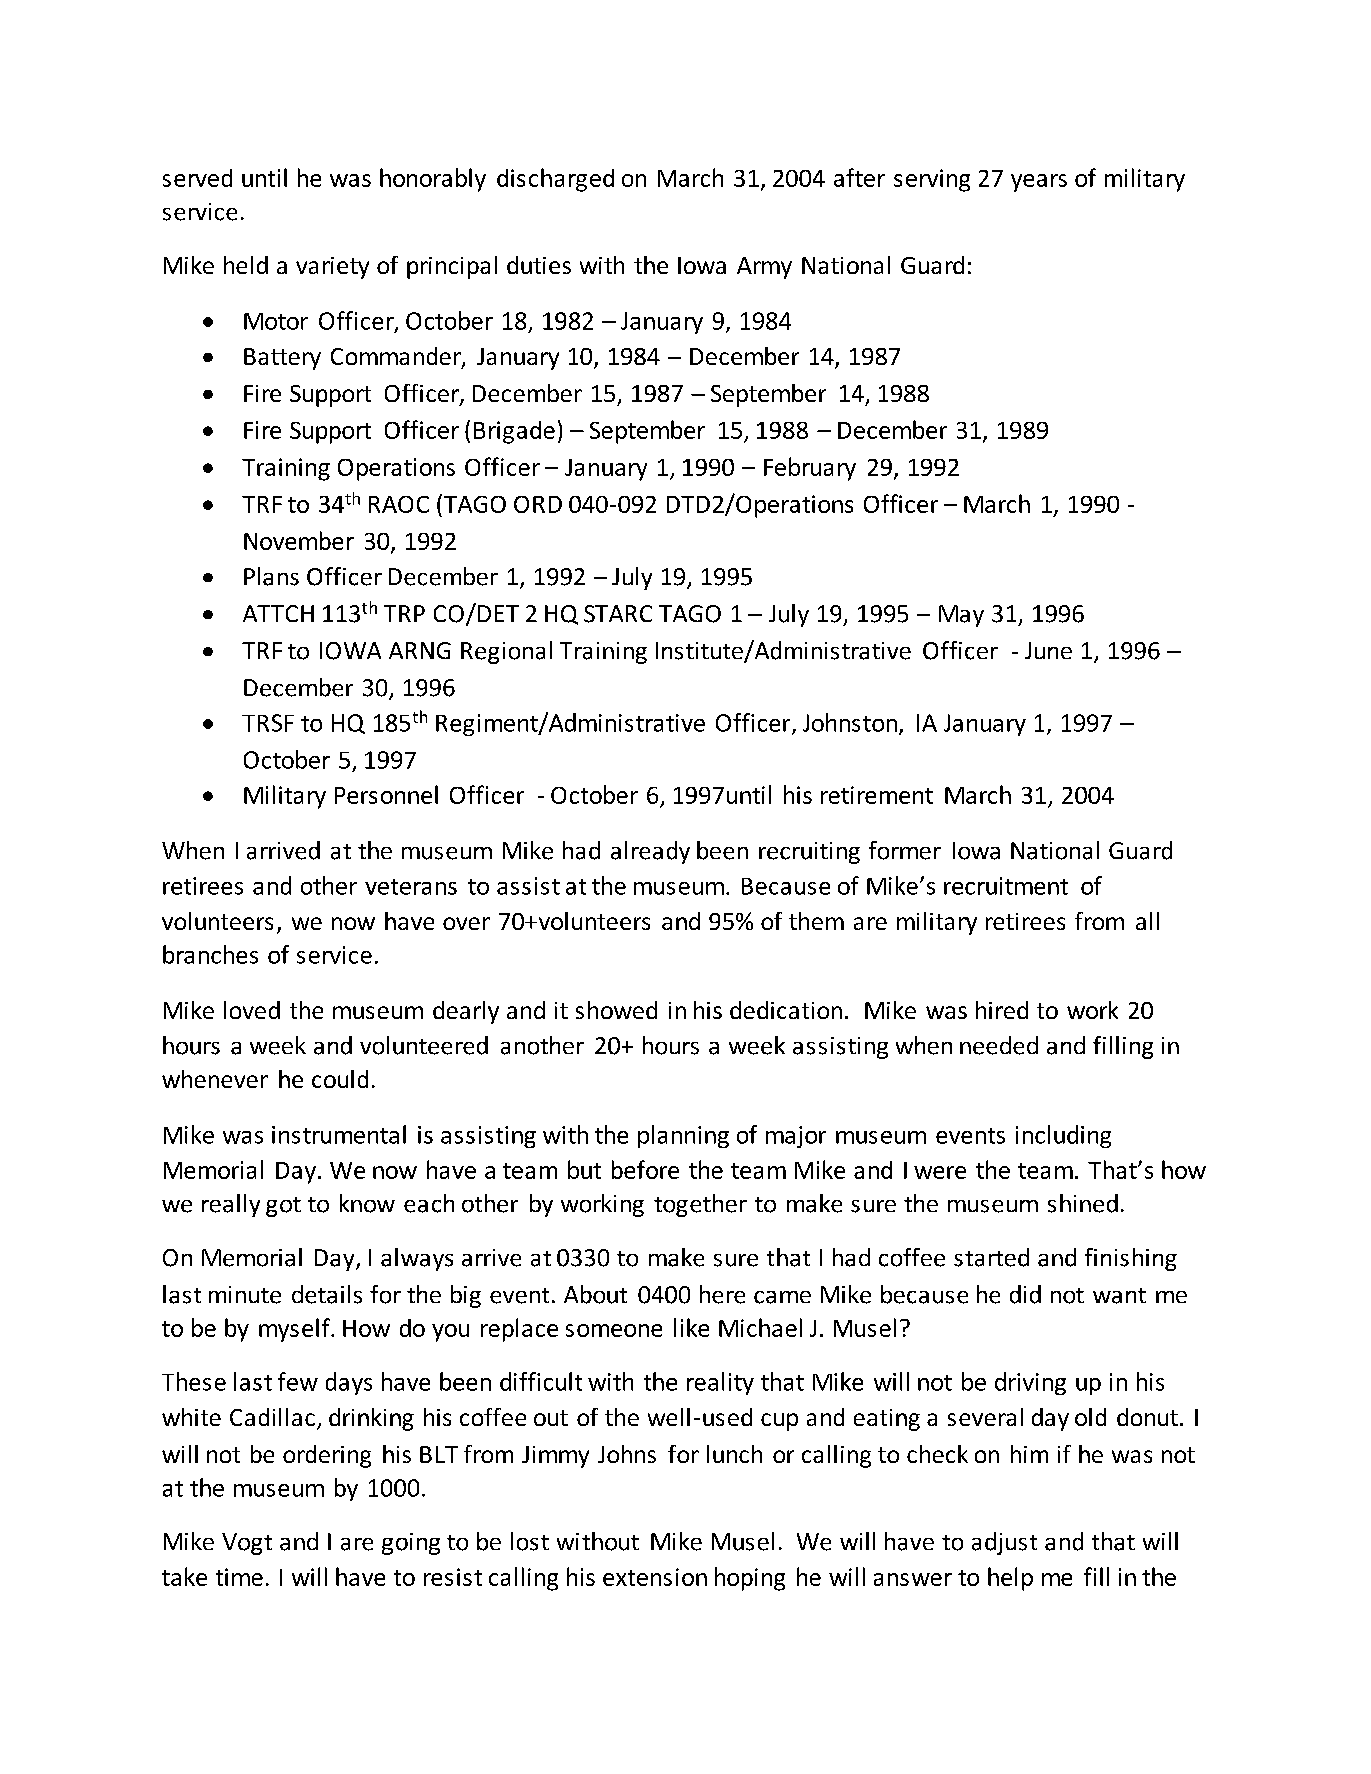 The height and width of the screenshot is (1774, 1371). What do you see at coordinates (411, 887) in the screenshot?
I see `veterans` at bounding box center [411, 887].
